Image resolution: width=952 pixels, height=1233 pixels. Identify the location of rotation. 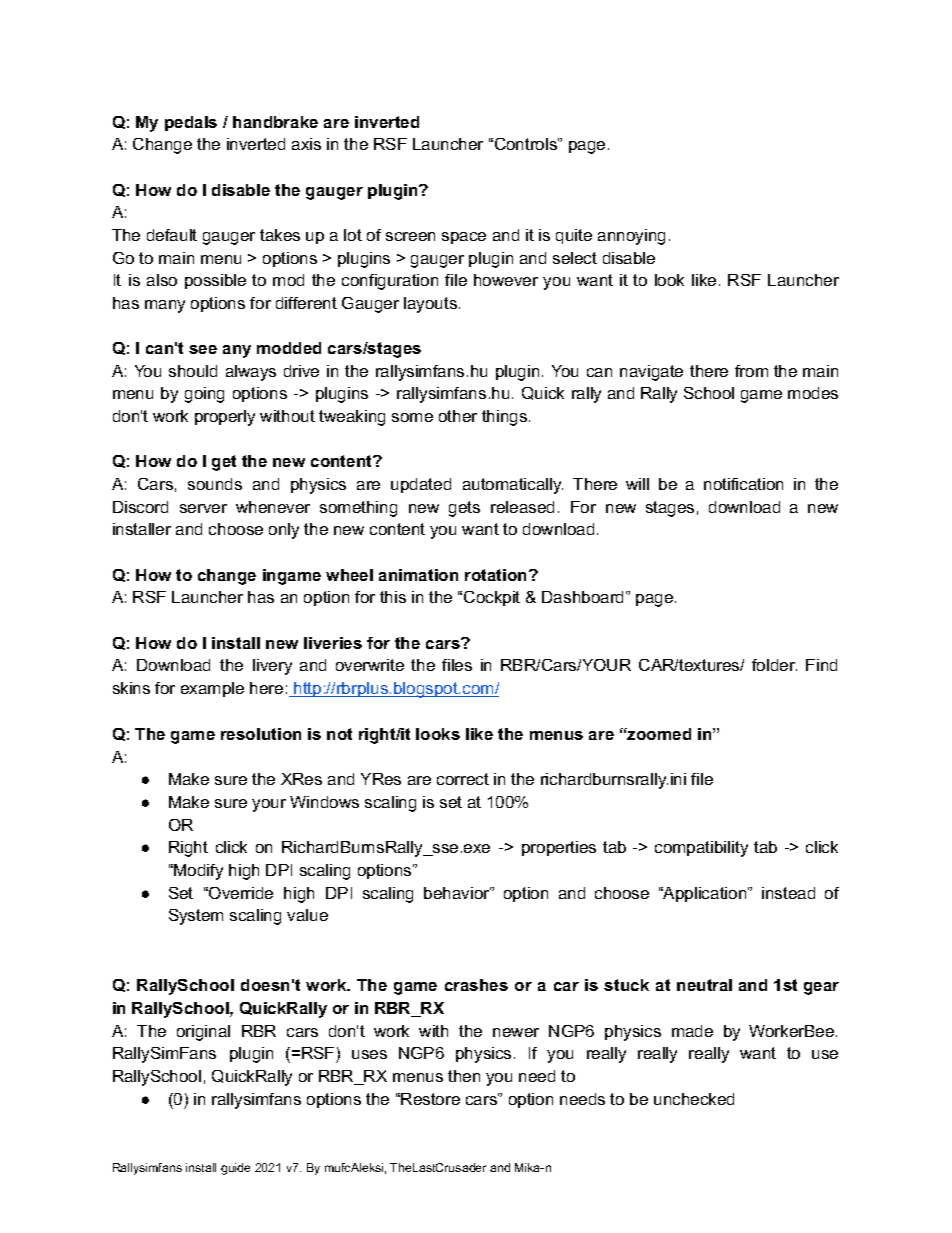
(495, 575).
